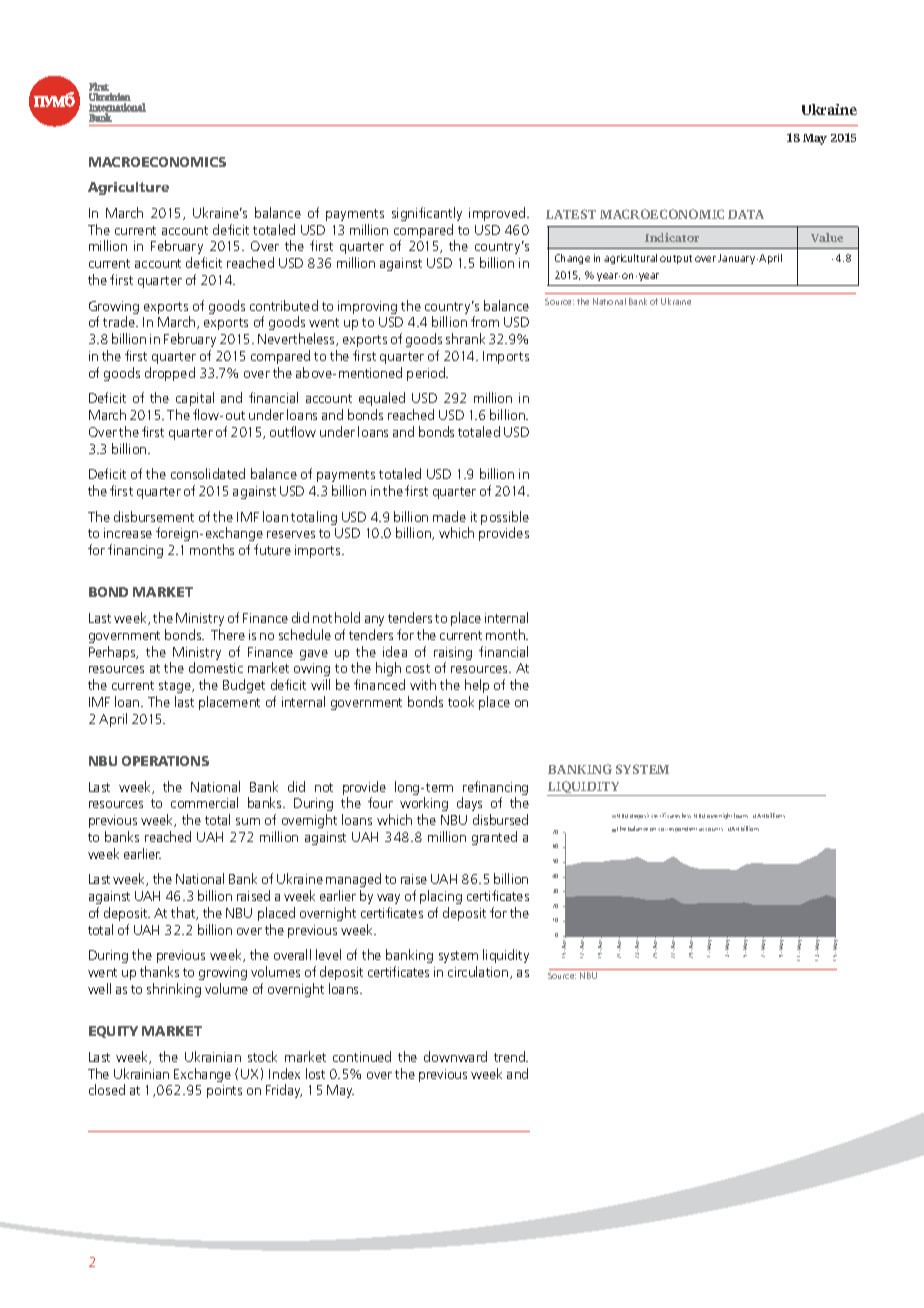 The image size is (924, 1308). I want to click on Agriculture, so click(128, 188).
